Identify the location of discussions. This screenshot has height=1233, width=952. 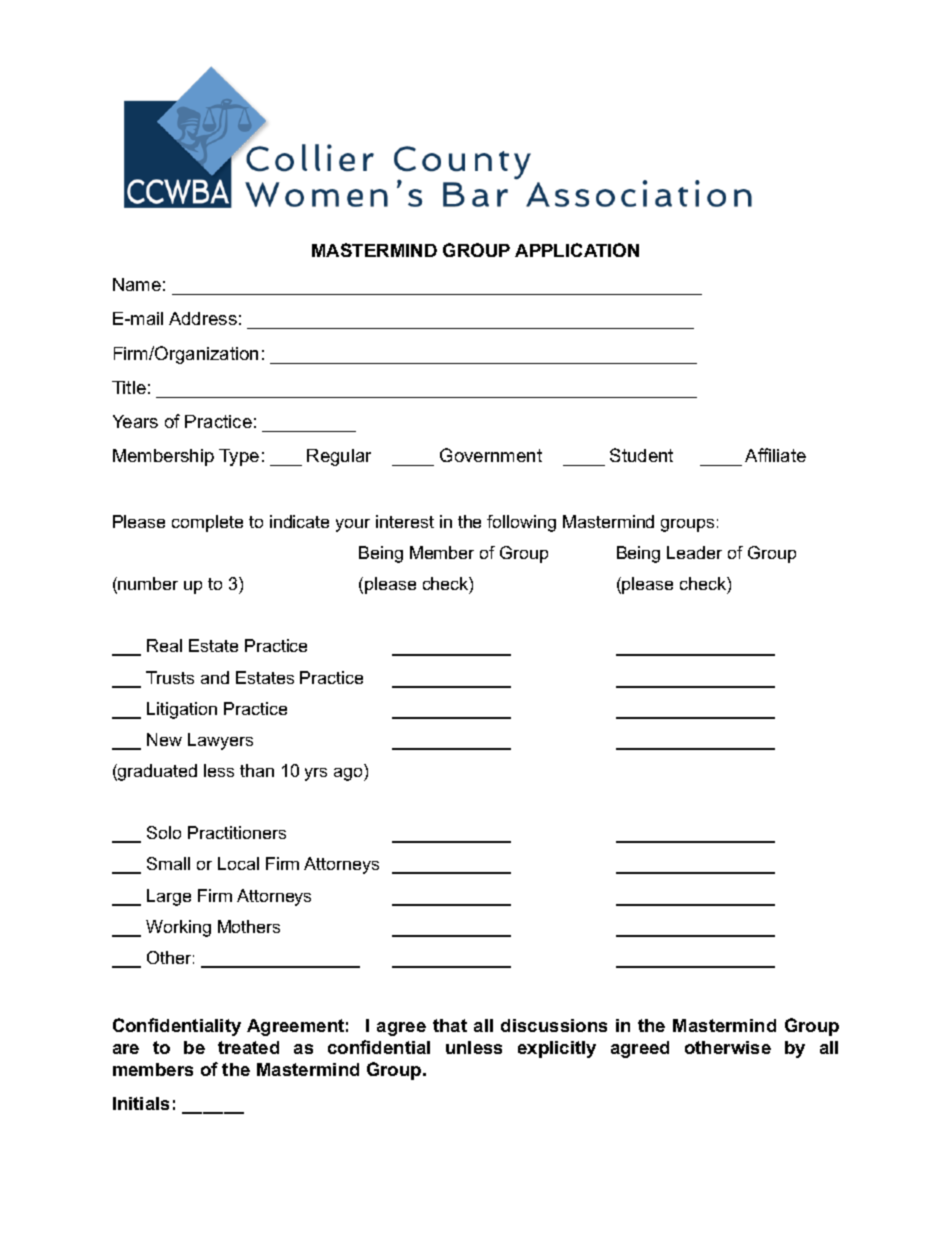
(554, 1025).
